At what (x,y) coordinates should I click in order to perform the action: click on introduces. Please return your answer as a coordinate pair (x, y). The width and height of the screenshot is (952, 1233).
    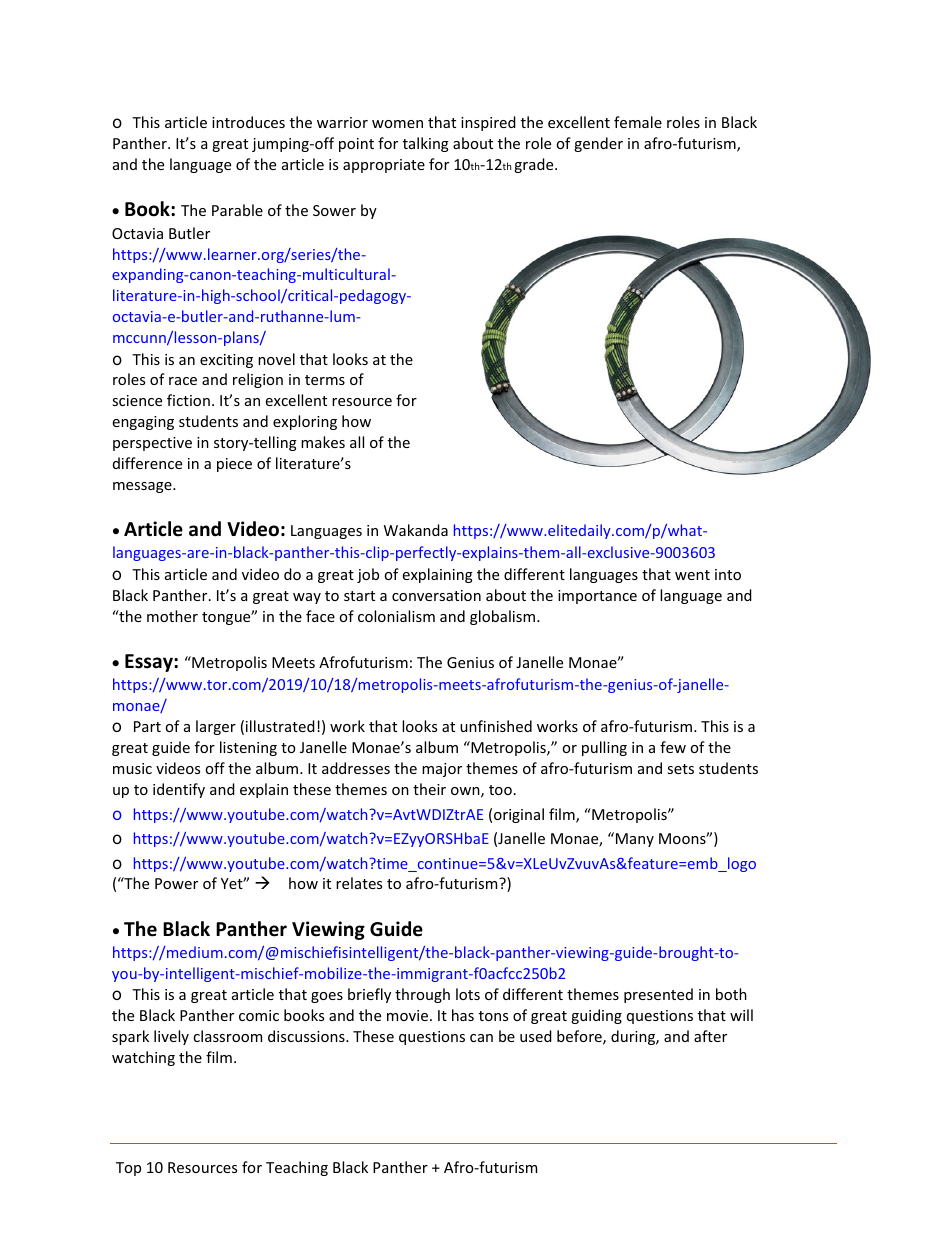
    Looking at the image, I should click on (248, 122).
